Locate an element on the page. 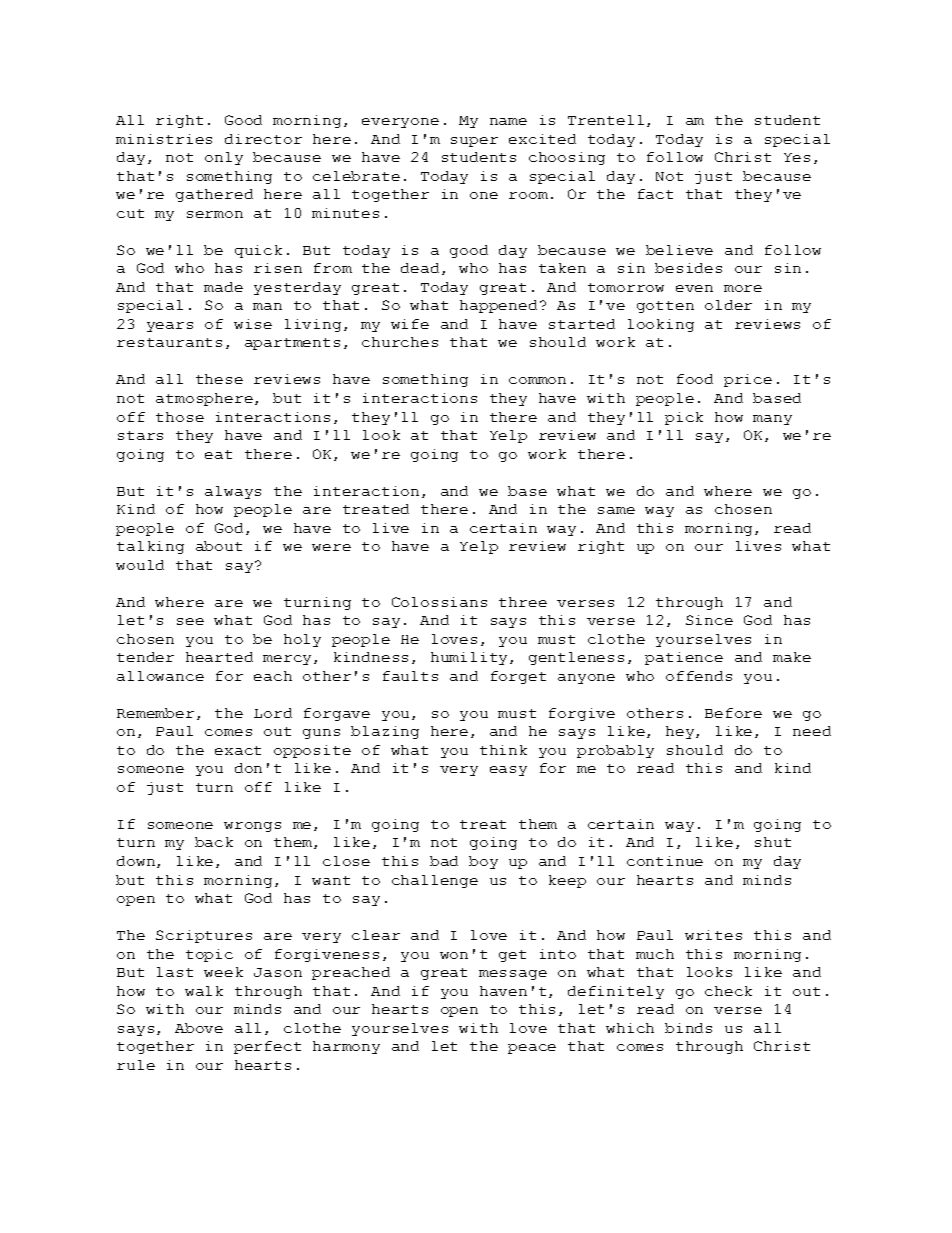 The image size is (952, 1233). common is located at coordinates (537, 380).
